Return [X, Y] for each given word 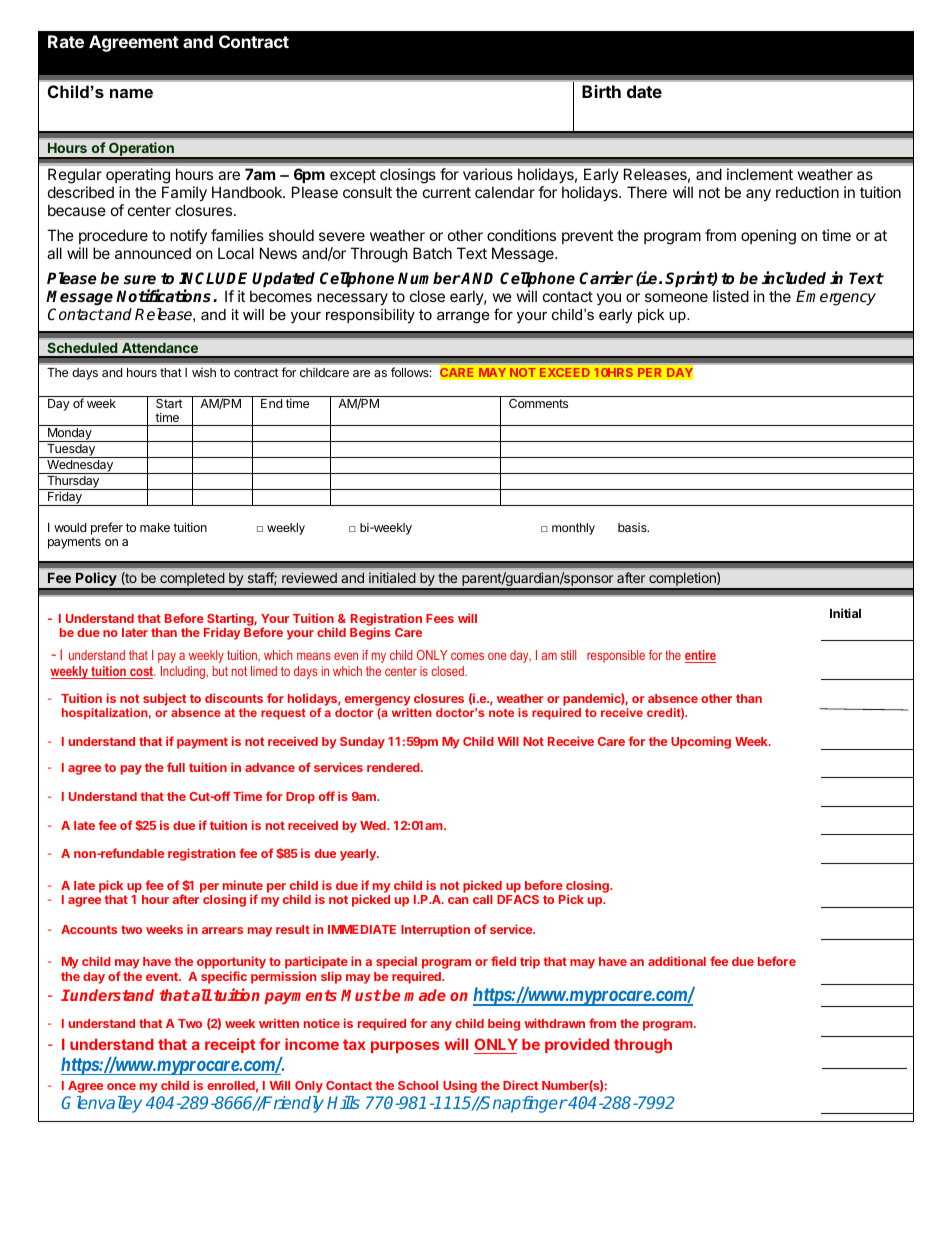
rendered [394, 767]
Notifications [165, 296]
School [418, 1085]
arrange [463, 317]
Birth [601, 91]
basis [633, 527]
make [155, 527]
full [176, 767]
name [131, 93]
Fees [440, 618]
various [488, 174]
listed [731, 296]
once [121, 1086]
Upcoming [701, 742]
